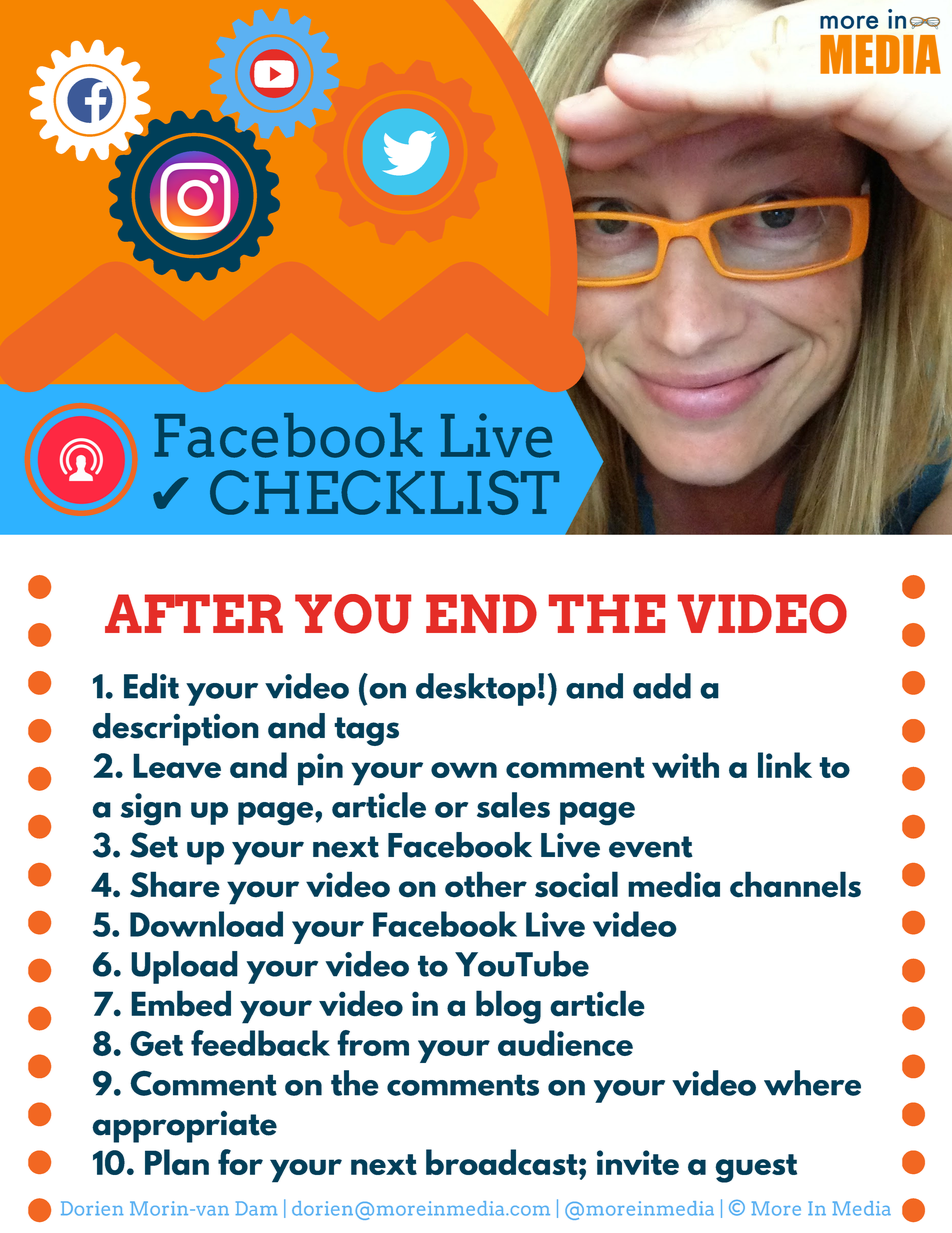 The width and height of the page is (952, 1233). What do you see at coordinates (481, 613) in the page?
I see `END` at bounding box center [481, 613].
